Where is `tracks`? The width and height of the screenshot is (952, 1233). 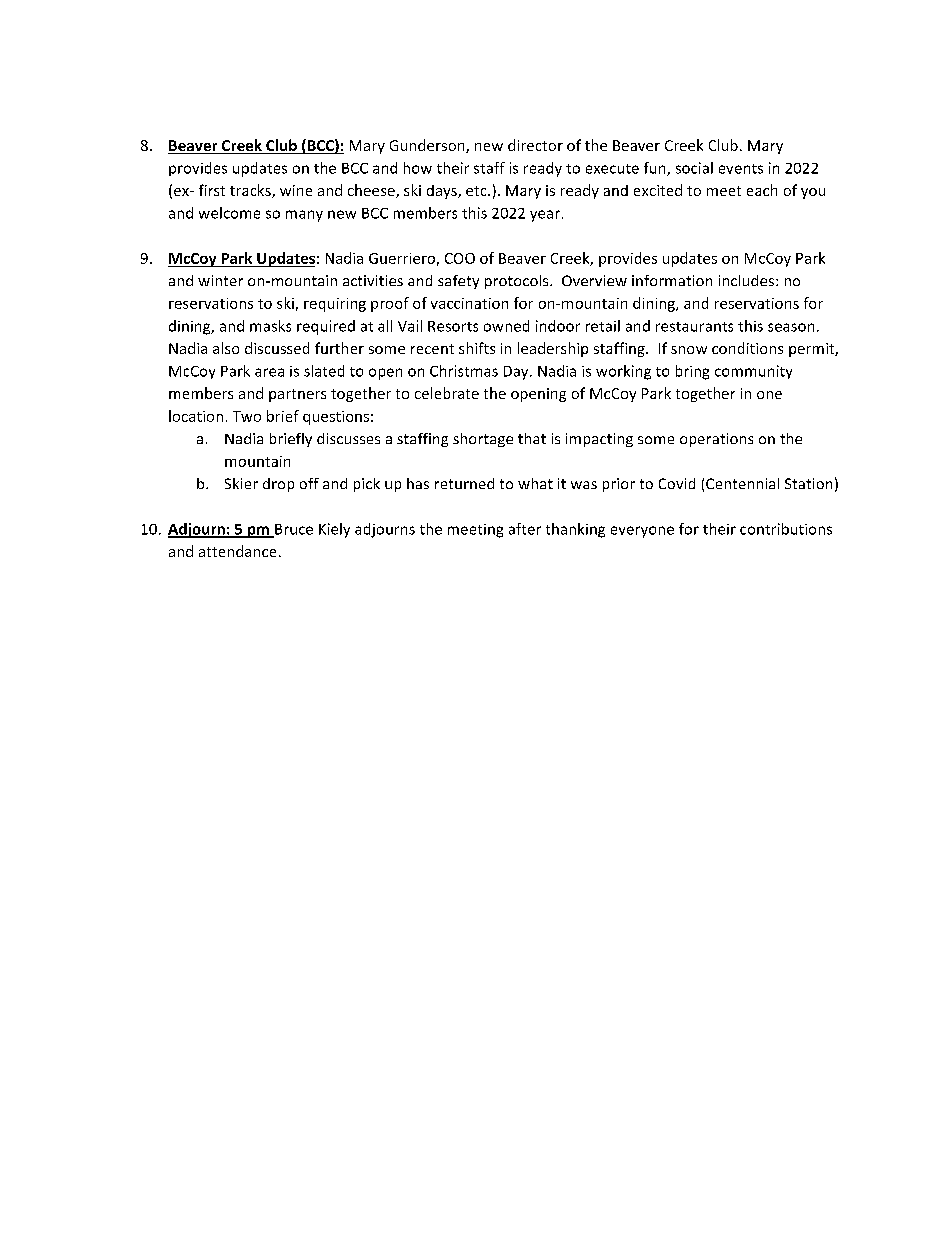 tracks is located at coordinates (251, 191).
